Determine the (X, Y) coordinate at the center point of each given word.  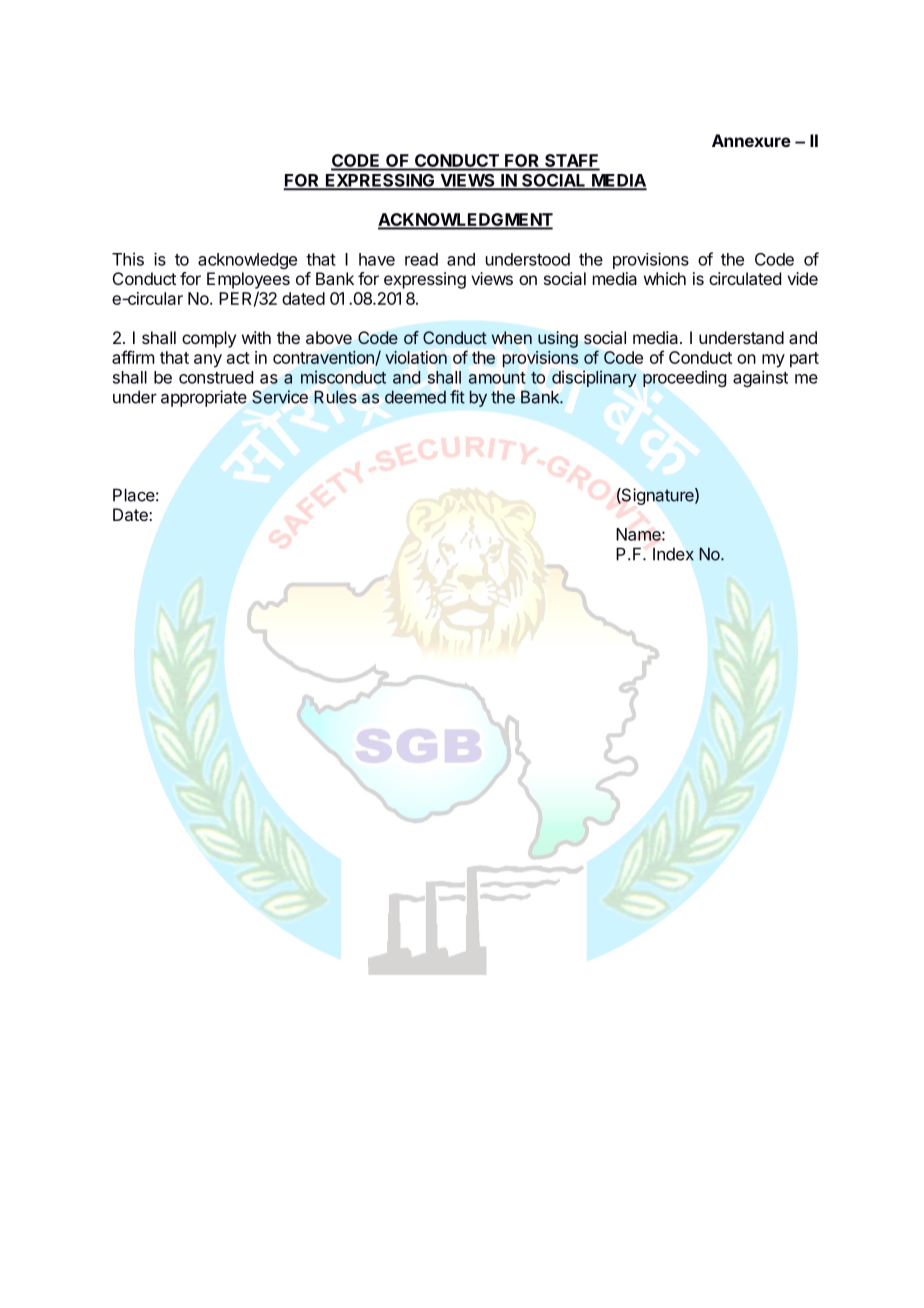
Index (673, 554)
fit (457, 397)
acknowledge (247, 261)
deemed (415, 397)
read (421, 259)
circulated (745, 278)
